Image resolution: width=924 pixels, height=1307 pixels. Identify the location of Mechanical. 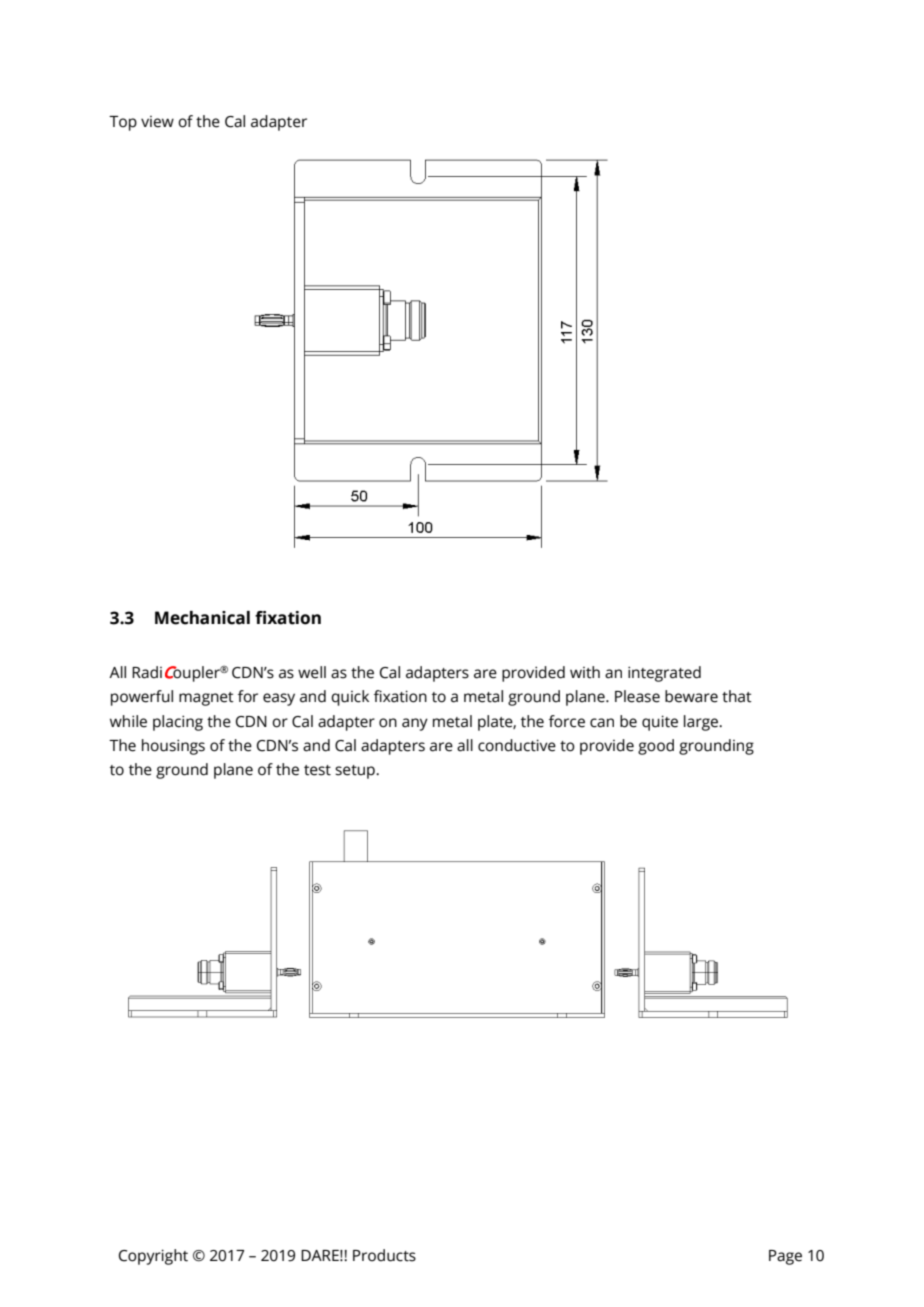
(202, 618).
